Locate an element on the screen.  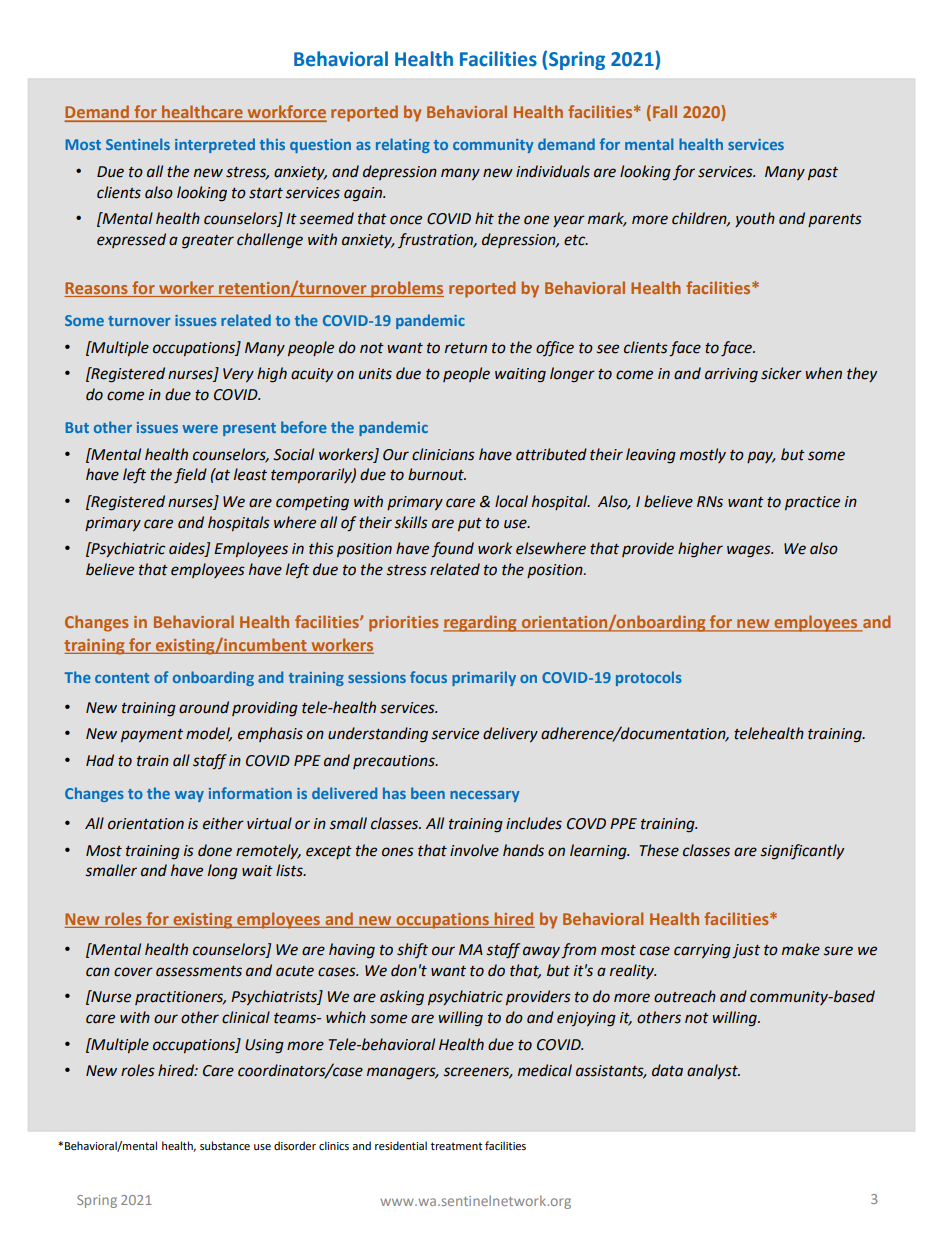
treatment is located at coordinates (456, 1146).
